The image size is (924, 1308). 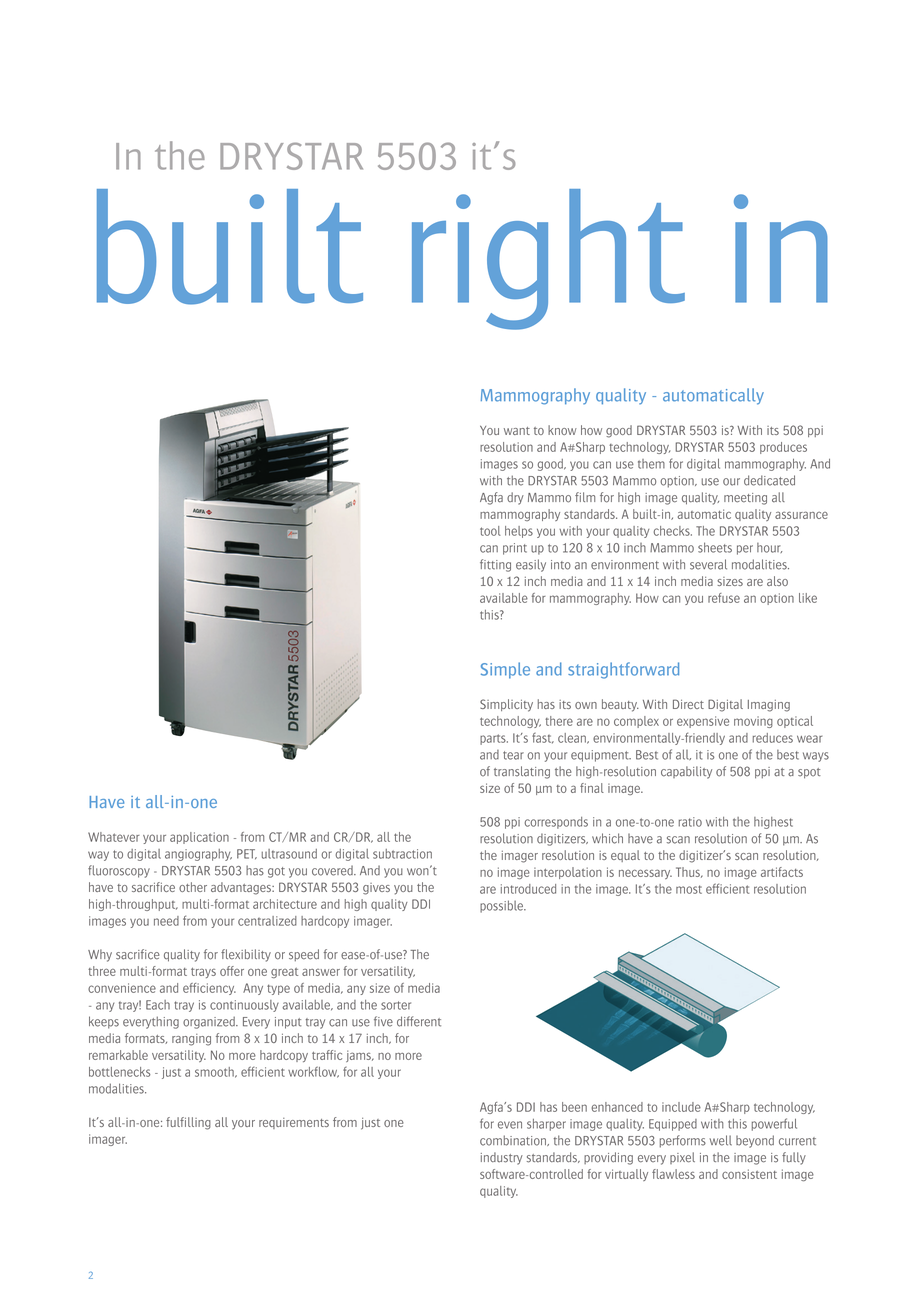 I want to click on meeting, so click(x=745, y=499).
